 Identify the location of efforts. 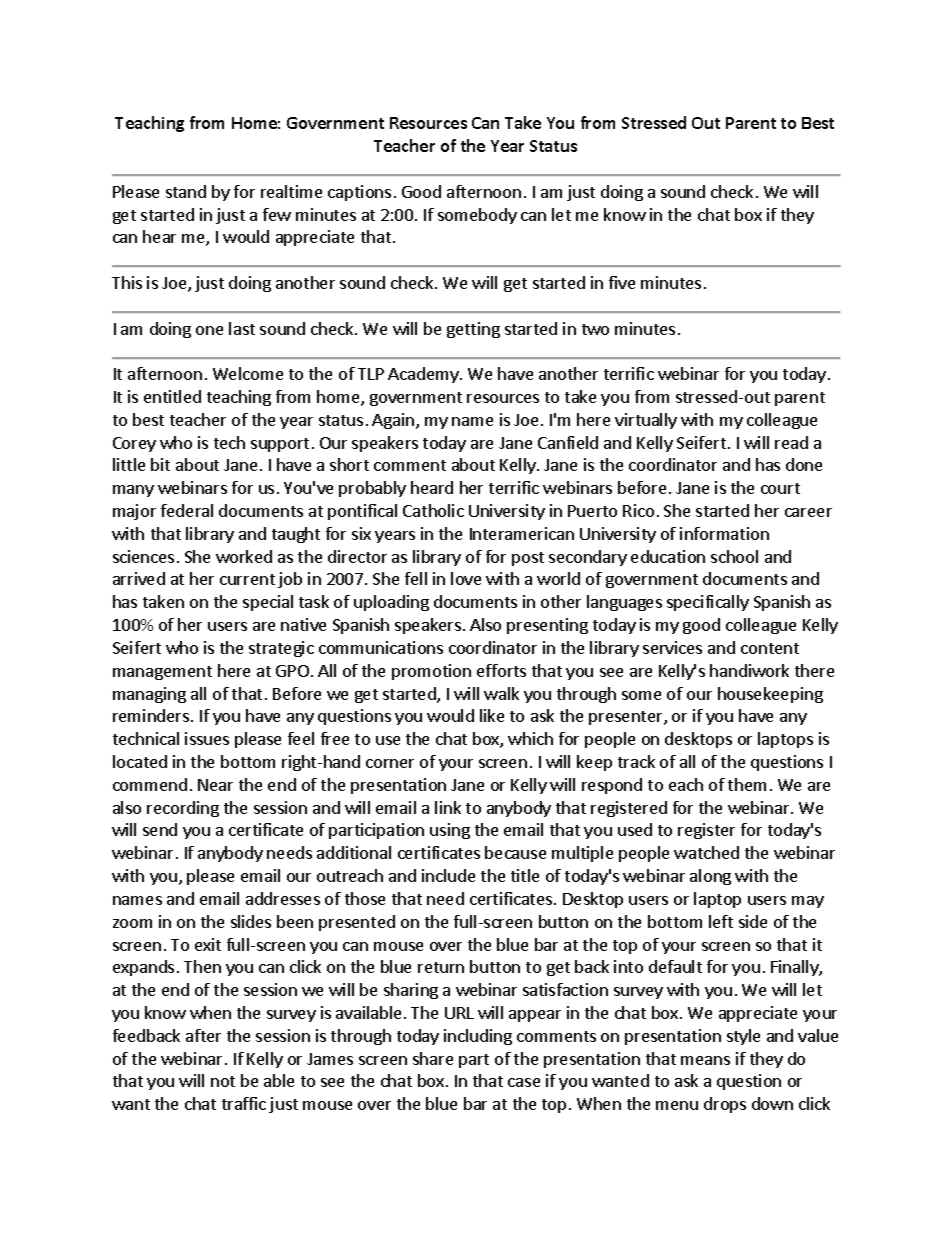
(501, 670).
